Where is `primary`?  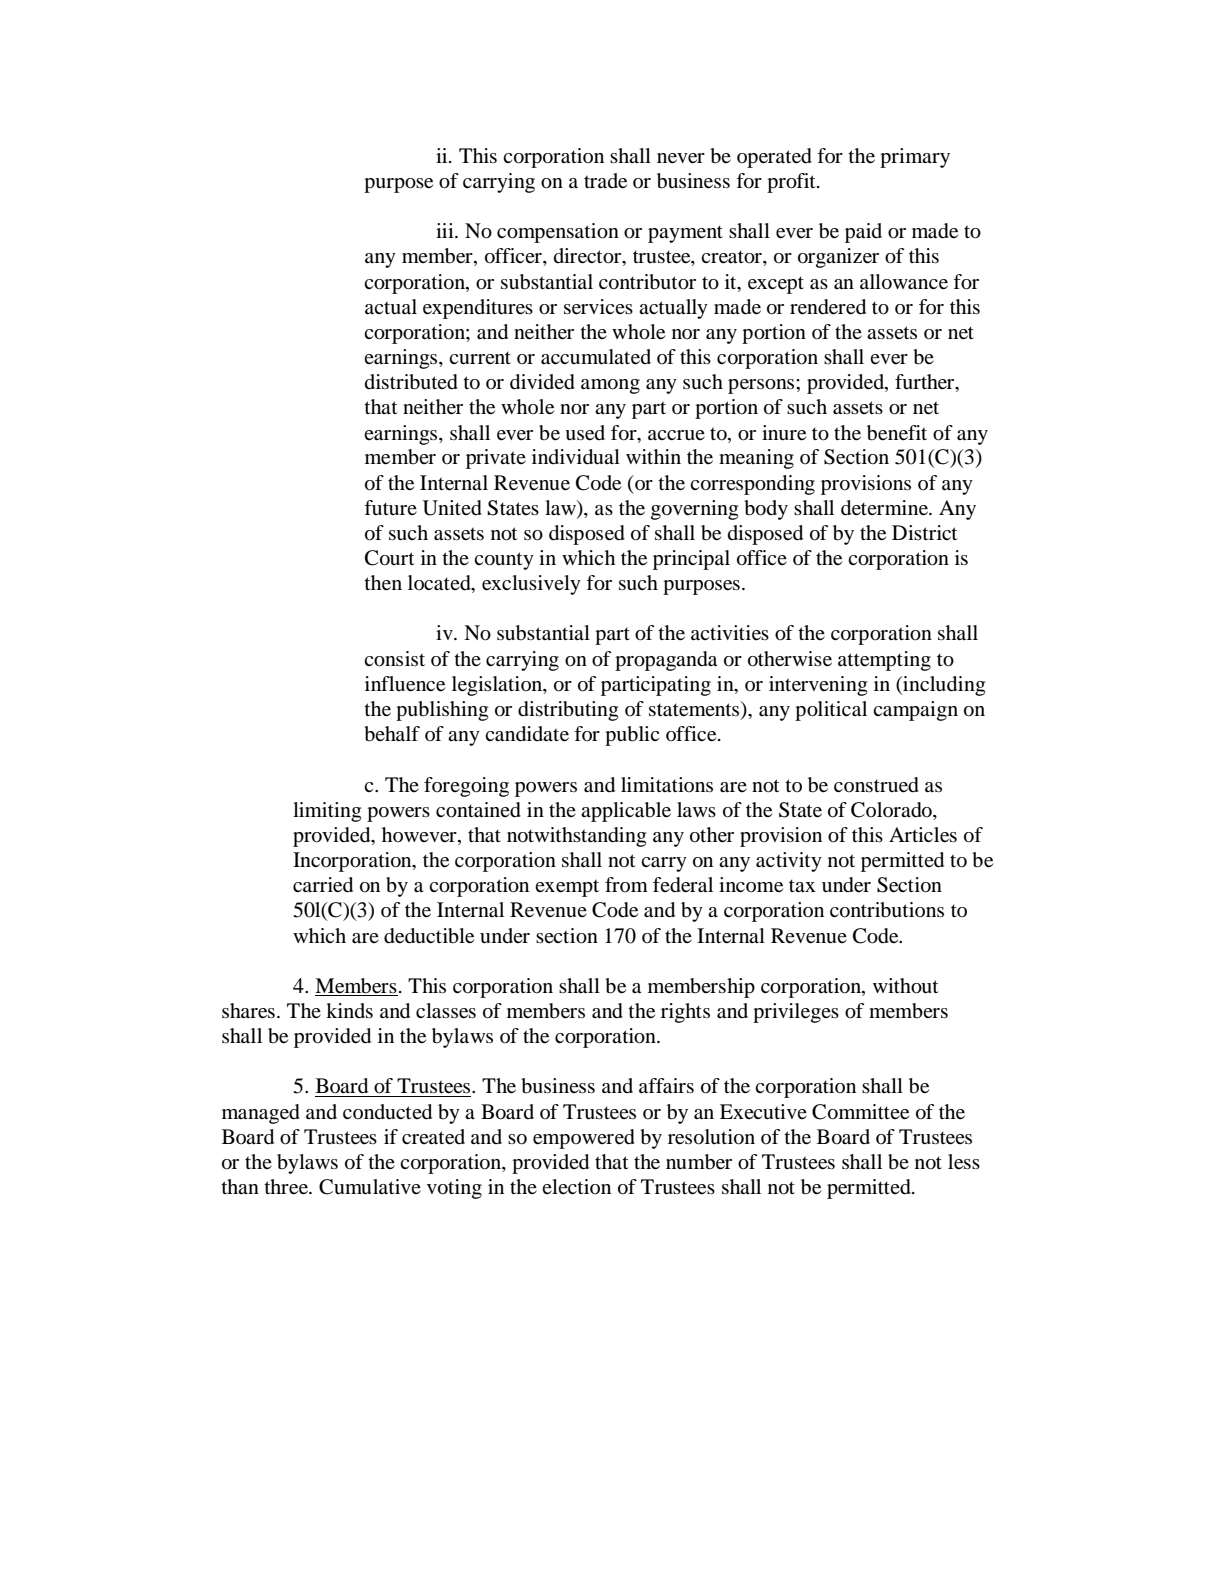
primary is located at coordinates (915, 158).
